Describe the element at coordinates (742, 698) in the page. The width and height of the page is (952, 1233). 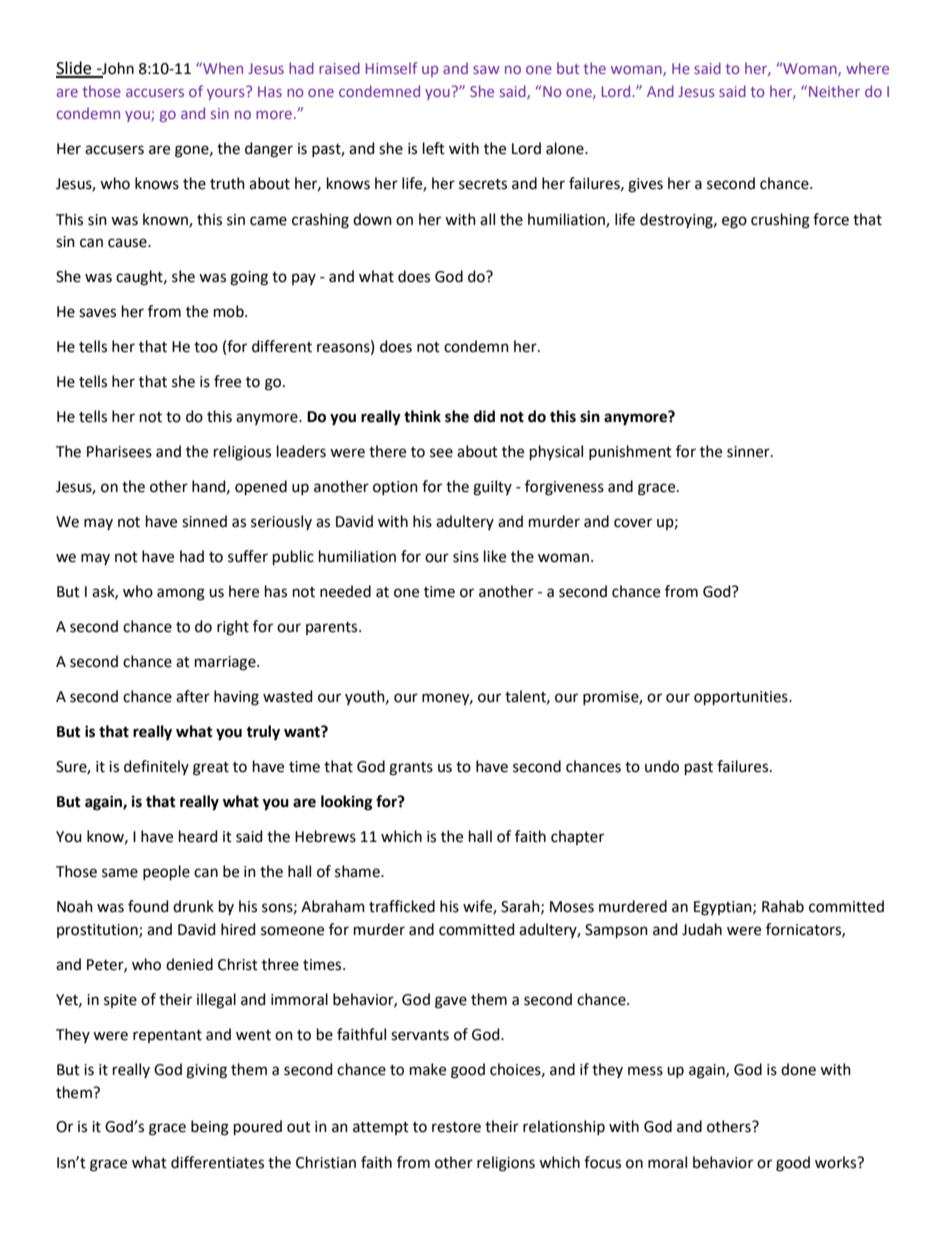
I see `opportunities` at that location.
